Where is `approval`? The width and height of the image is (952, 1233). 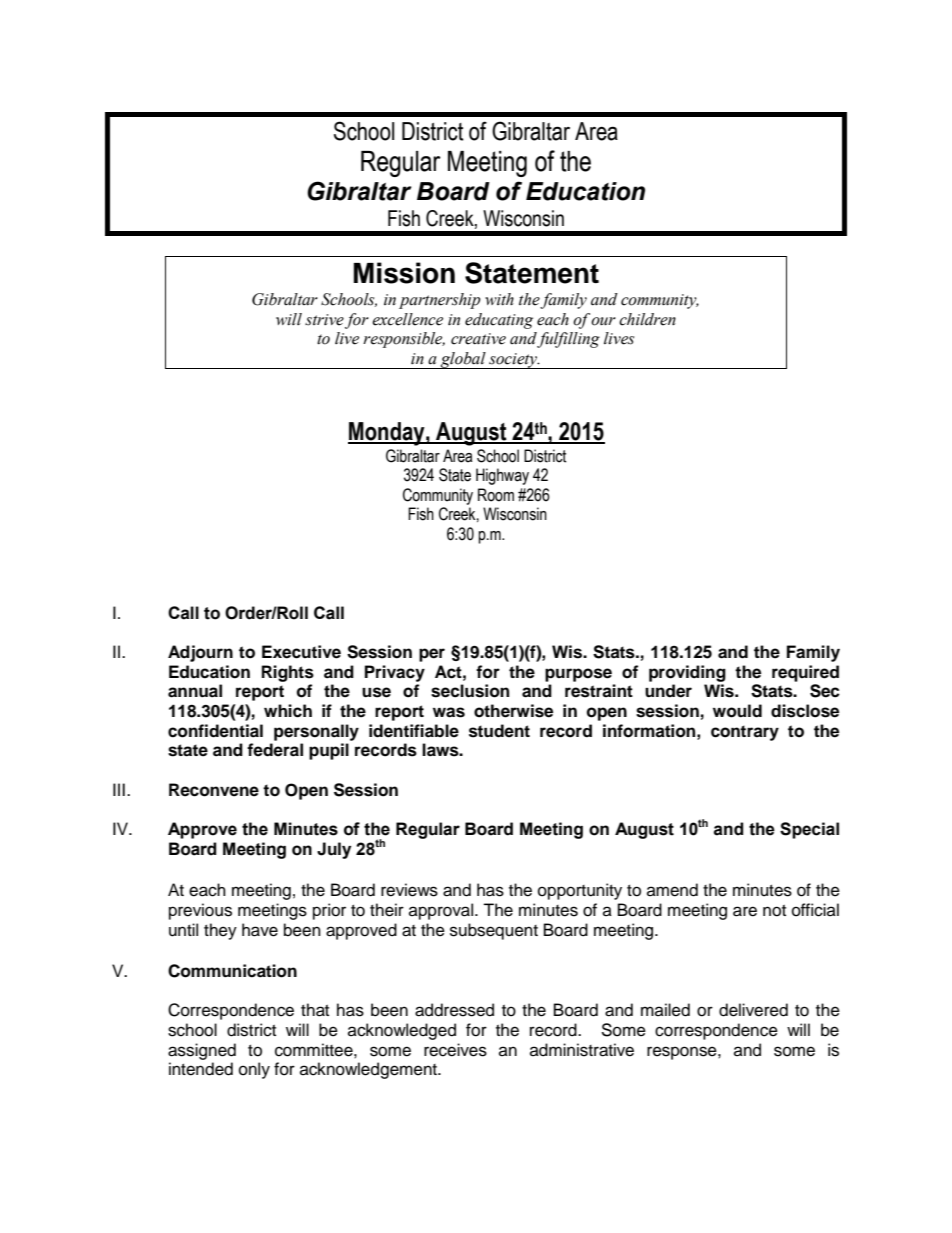 approval is located at coordinates (441, 911).
